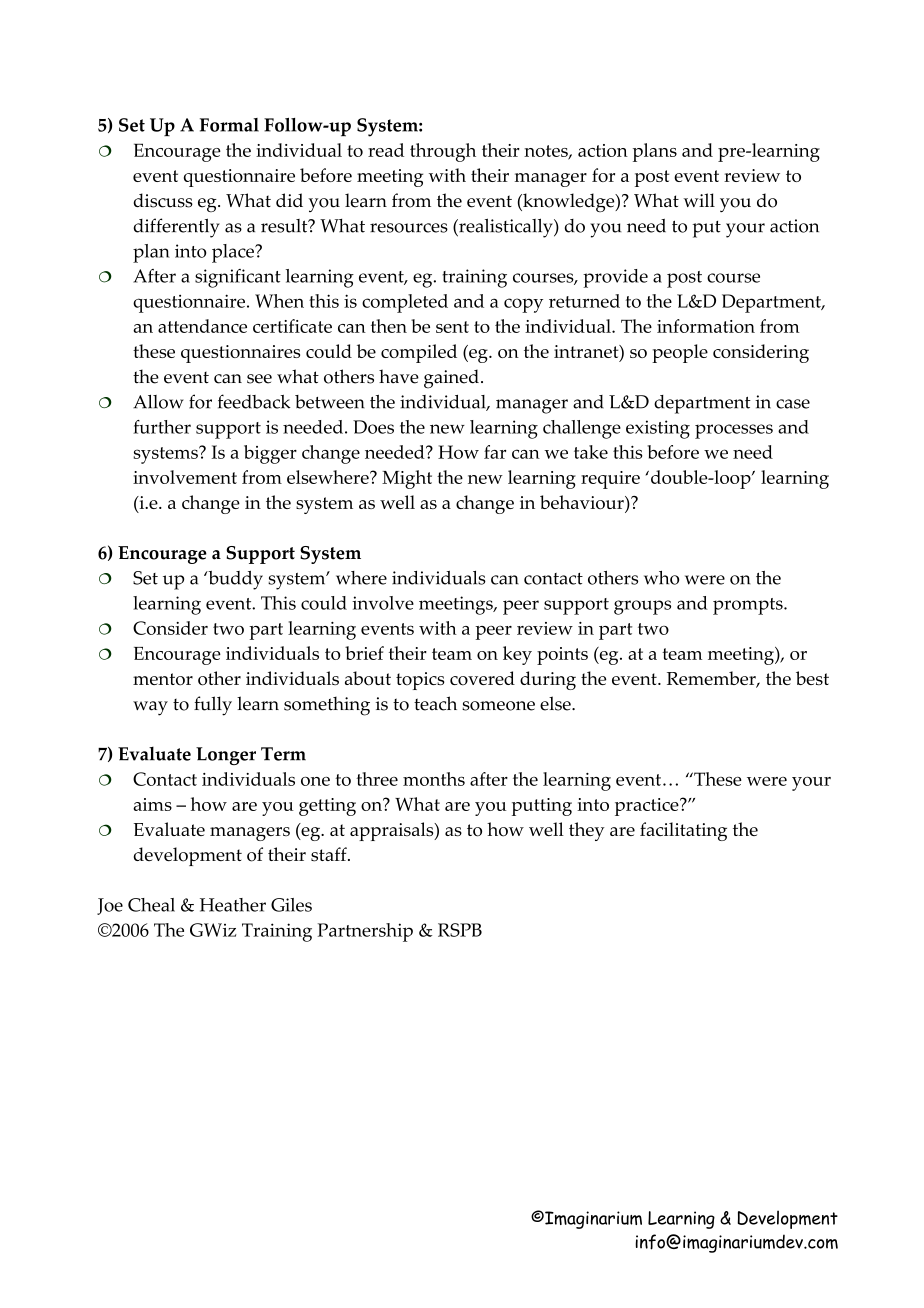 The width and height of the document is (924, 1308). Describe the element at coordinates (229, 125) in the document. I see `Formal` at that location.
